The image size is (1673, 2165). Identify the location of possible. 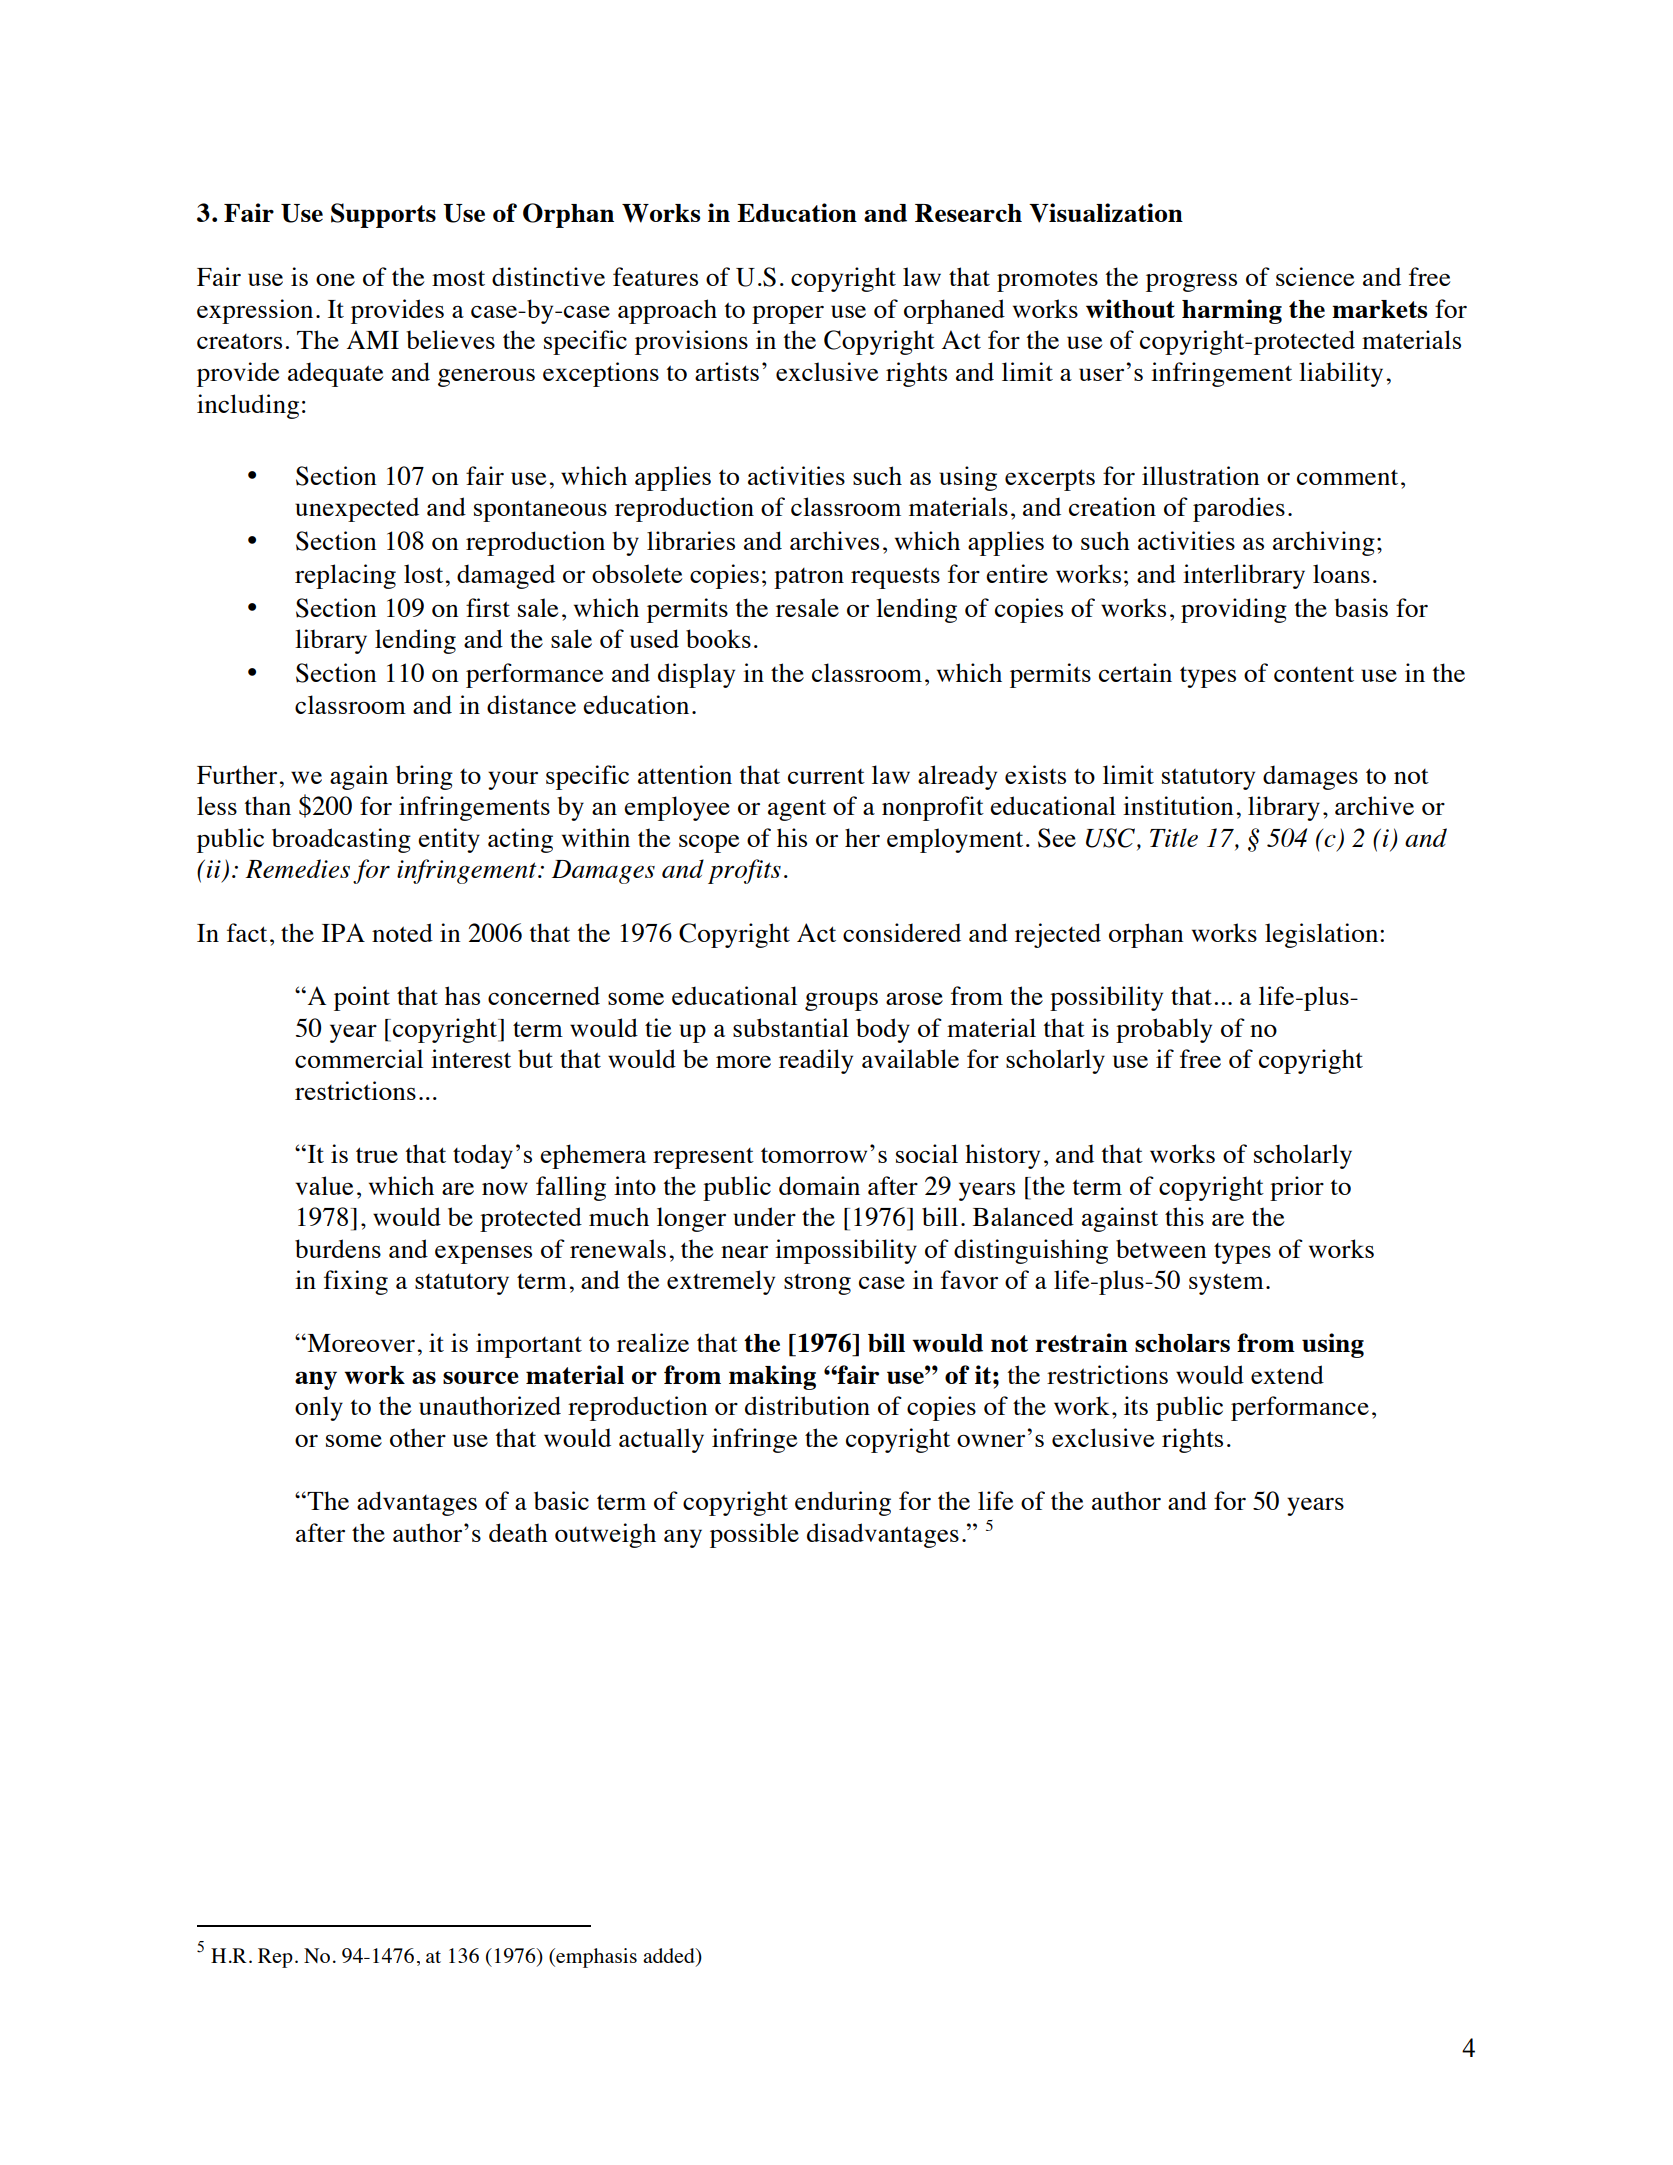
(754, 1535).
